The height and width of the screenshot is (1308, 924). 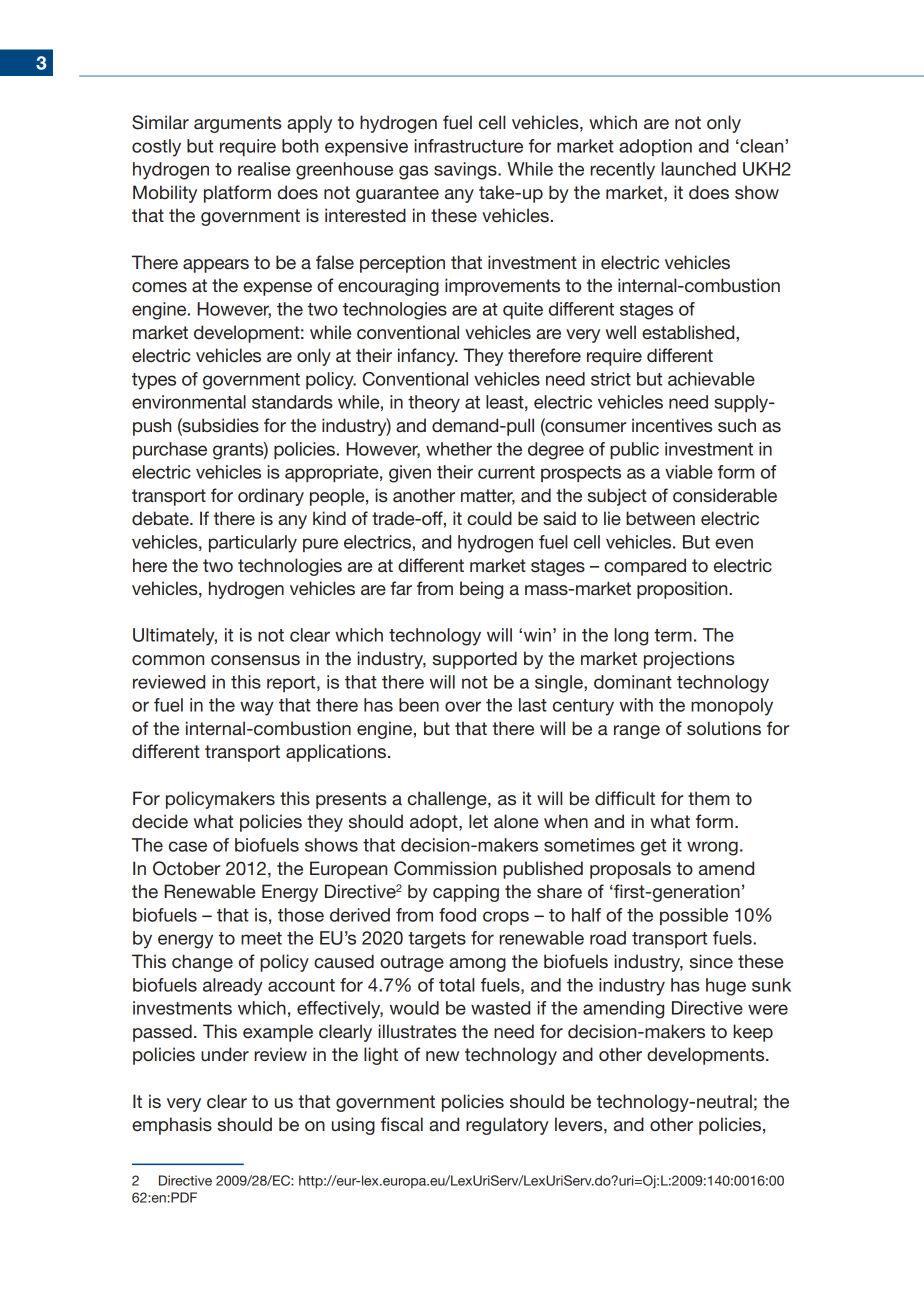 I want to click on infrastructure, so click(x=468, y=146).
